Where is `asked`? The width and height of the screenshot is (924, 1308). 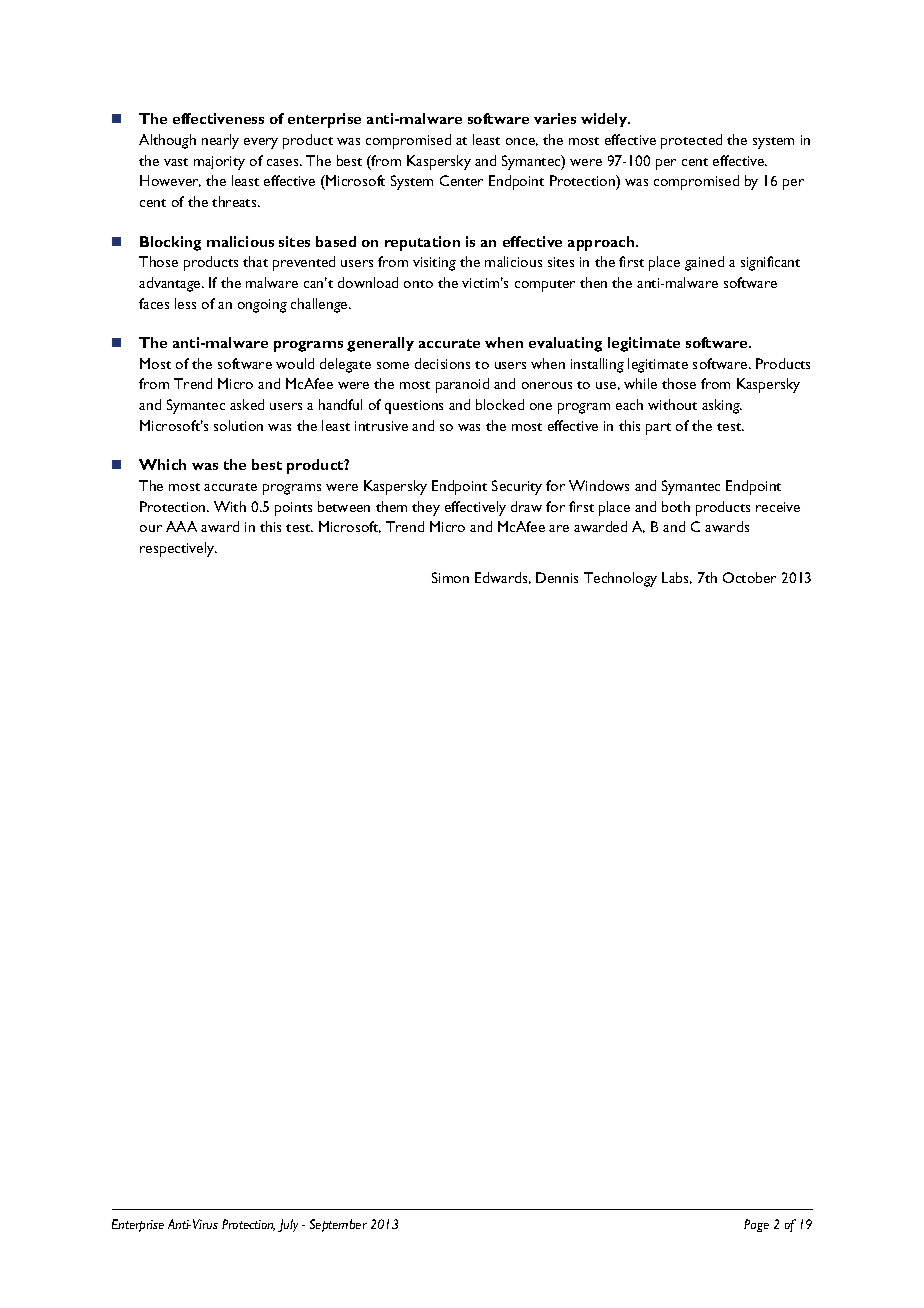 asked is located at coordinates (247, 404).
